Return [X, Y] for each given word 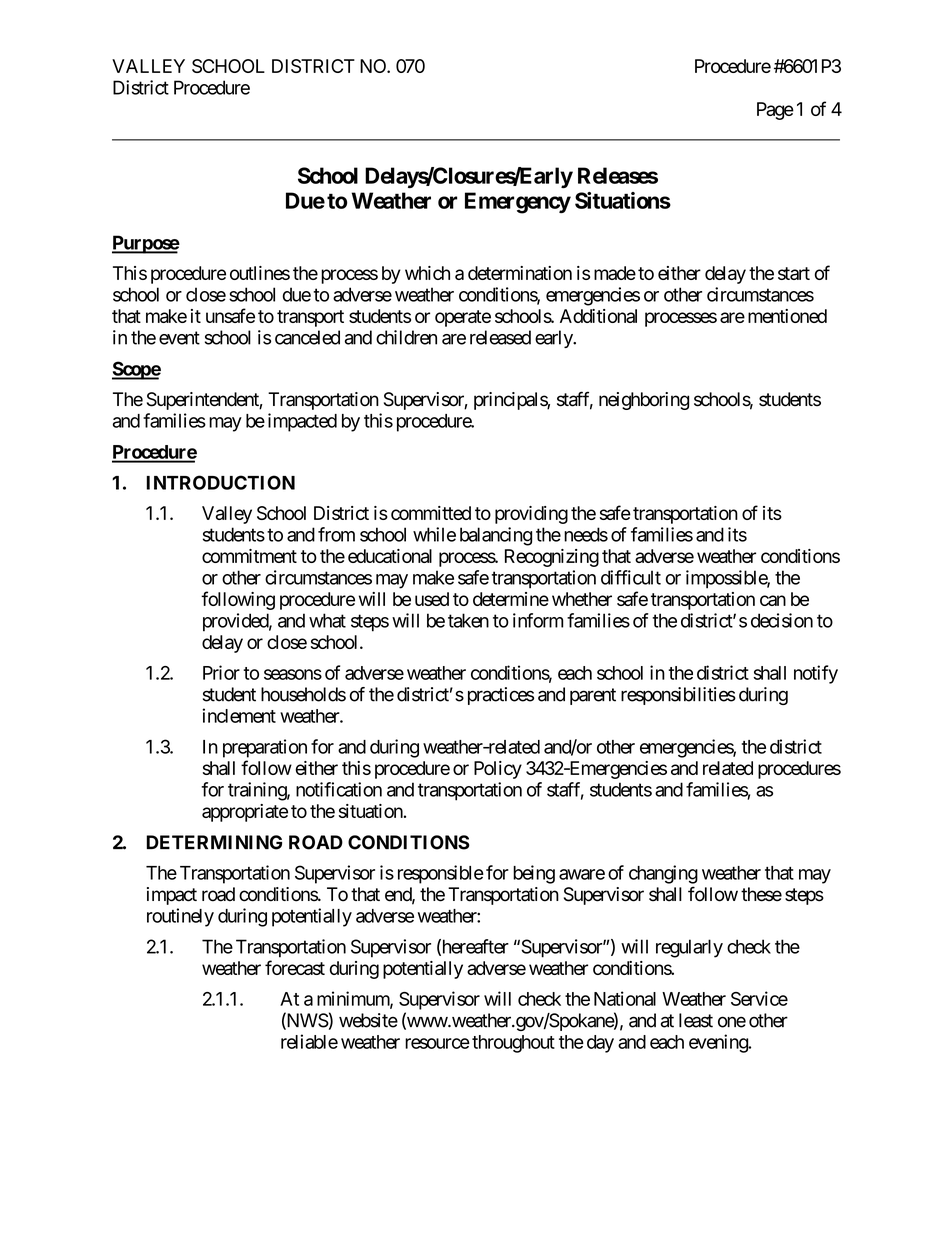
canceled [307, 337]
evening [719, 1043]
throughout [513, 1044]
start [794, 273]
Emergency [518, 203]
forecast [295, 967]
